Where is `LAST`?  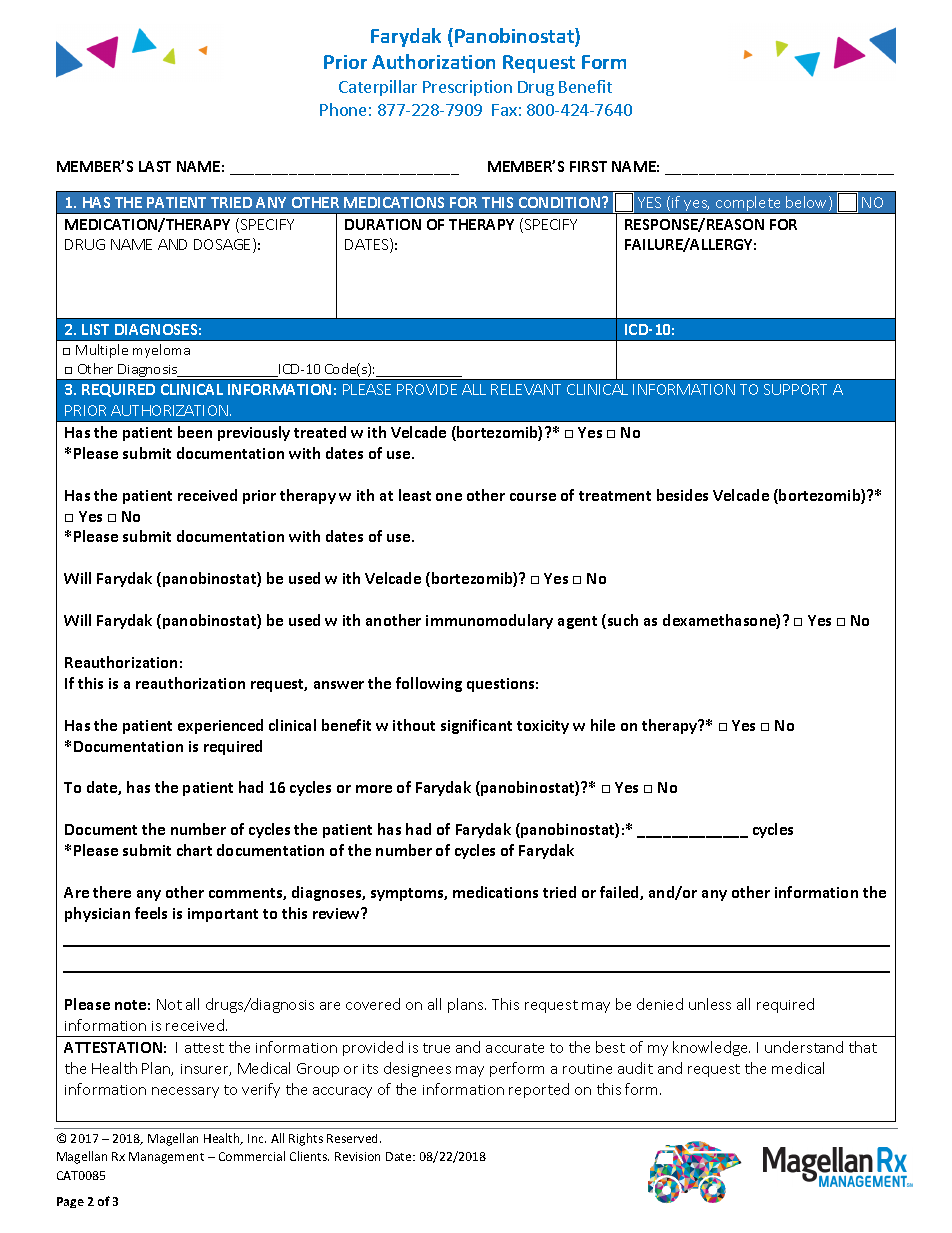 LAST is located at coordinates (155, 166).
